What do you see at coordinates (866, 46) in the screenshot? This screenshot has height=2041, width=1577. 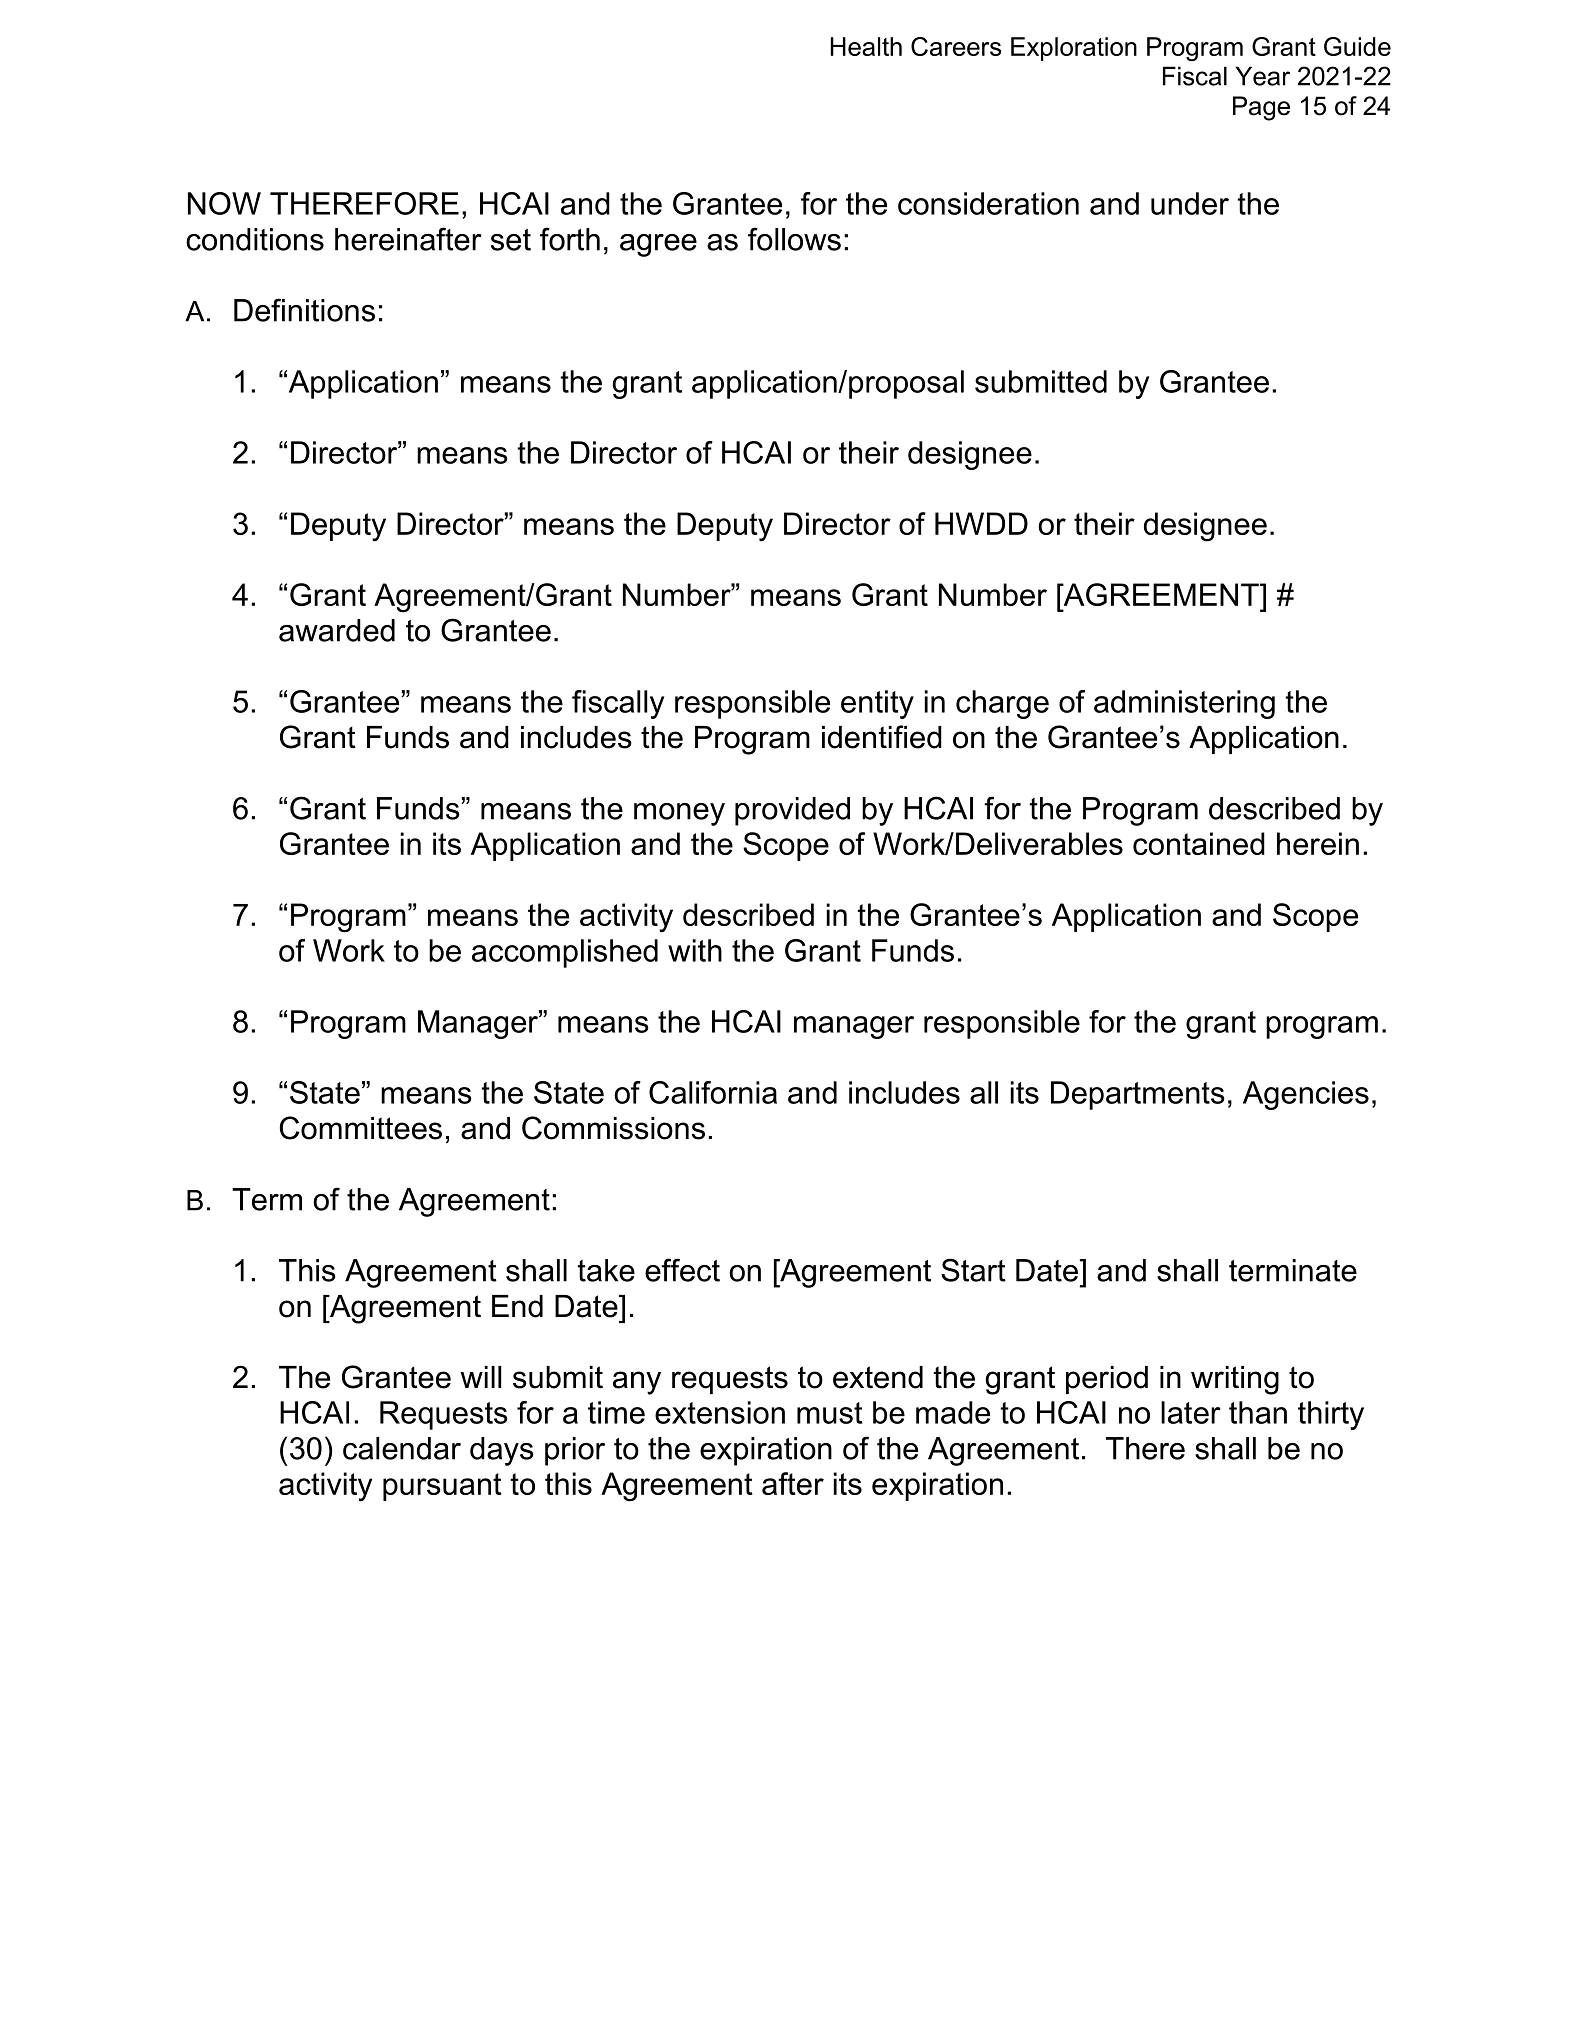 I see `Health` at bounding box center [866, 46].
